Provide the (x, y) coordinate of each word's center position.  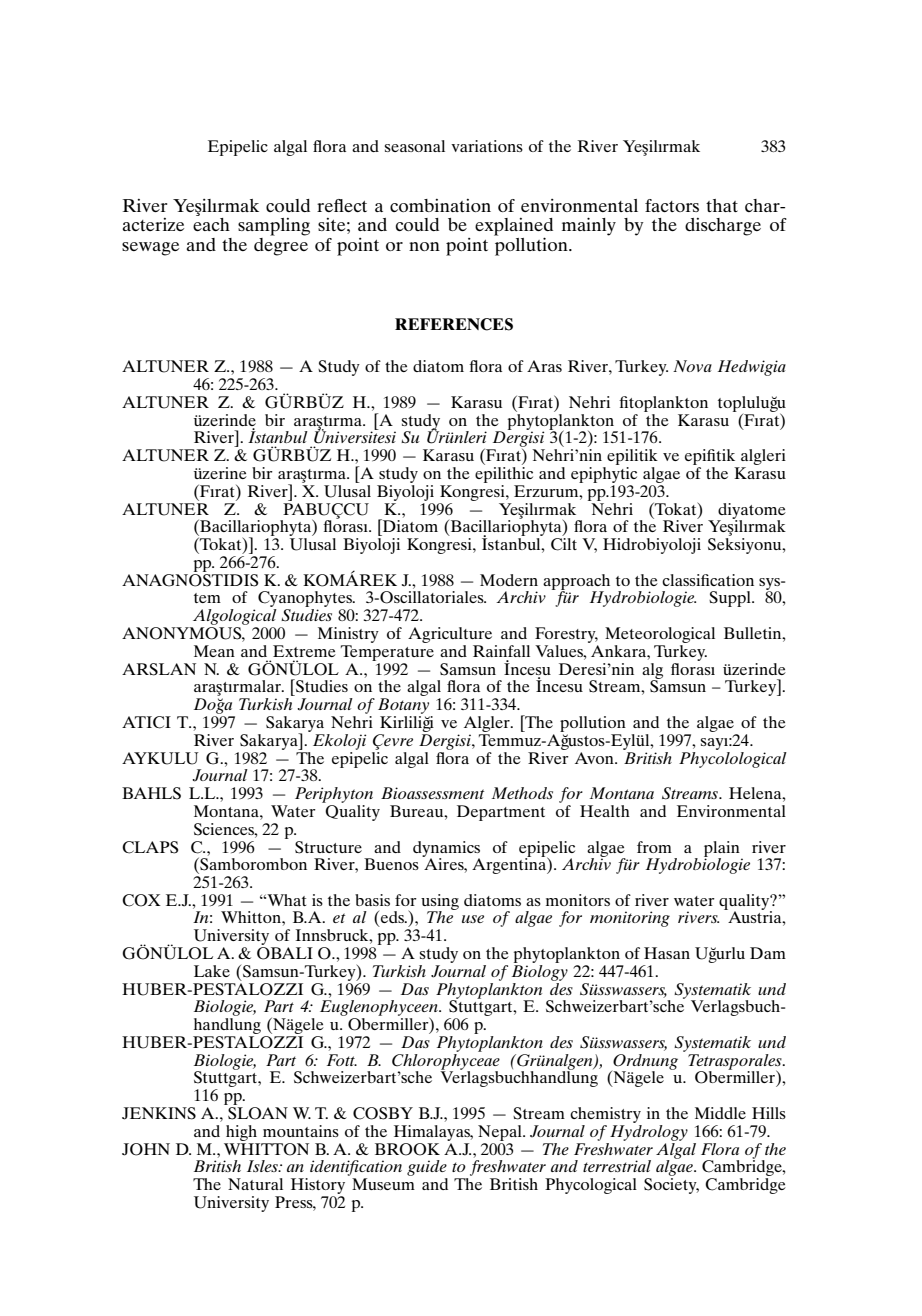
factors (672, 205)
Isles (263, 1166)
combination (440, 205)
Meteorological (660, 635)
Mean (214, 651)
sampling (274, 227)
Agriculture (450, 635)
